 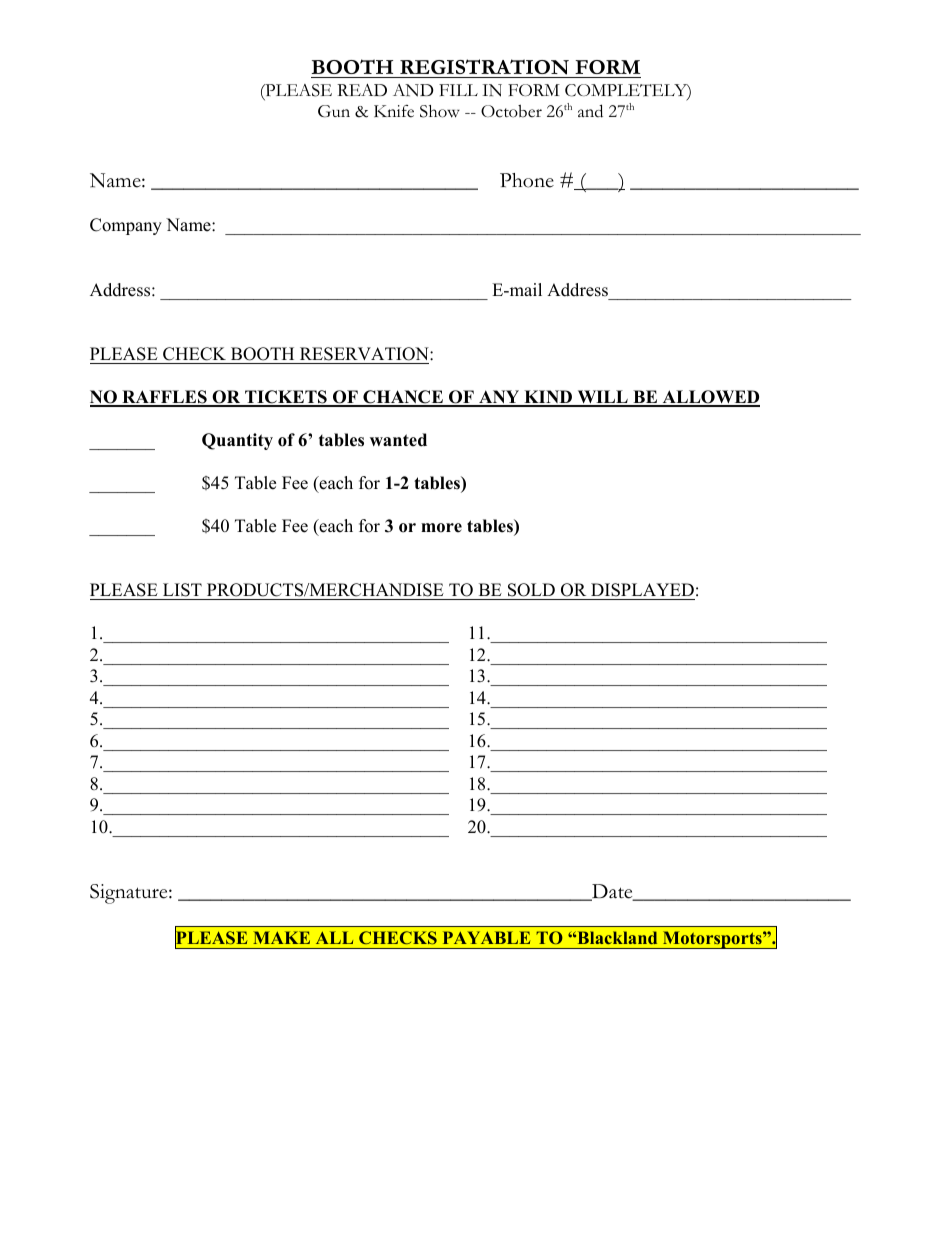 I want to click on Quantity, so click(x=237, y=441).
